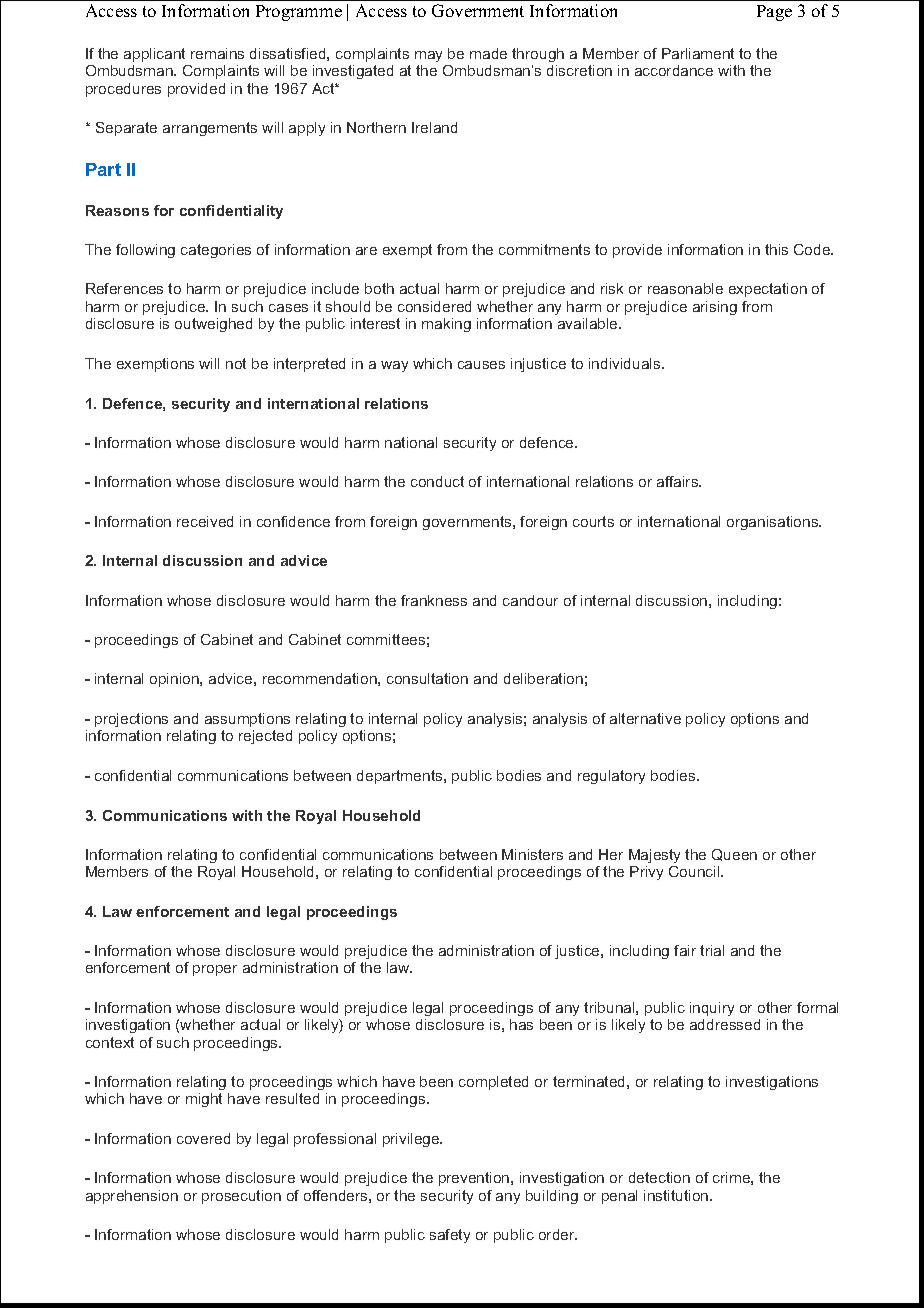  What do you see at coordinates (217, 53) in the page?
I see `remains` at bounding box center [217, 53].
